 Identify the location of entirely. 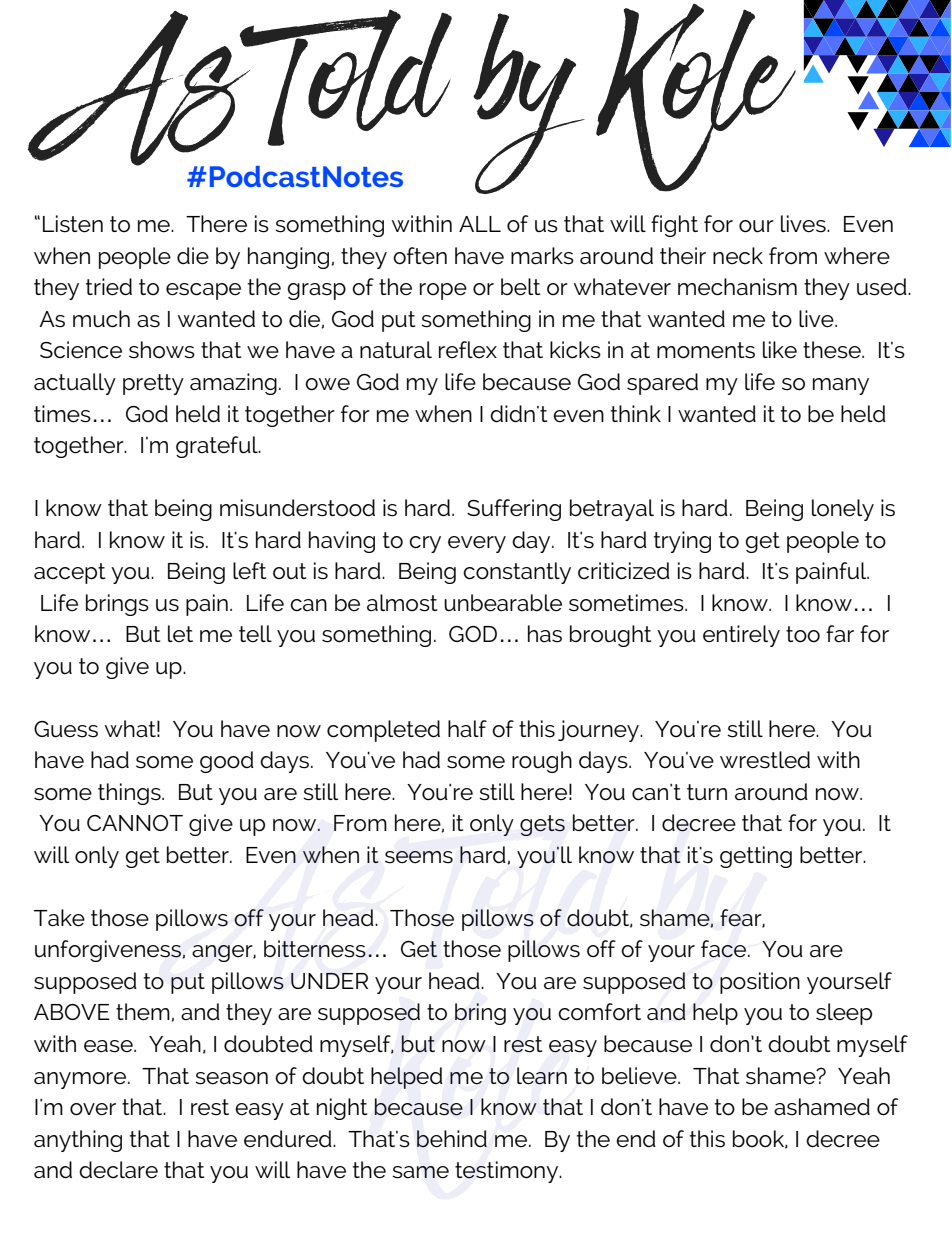
(741, 636).
